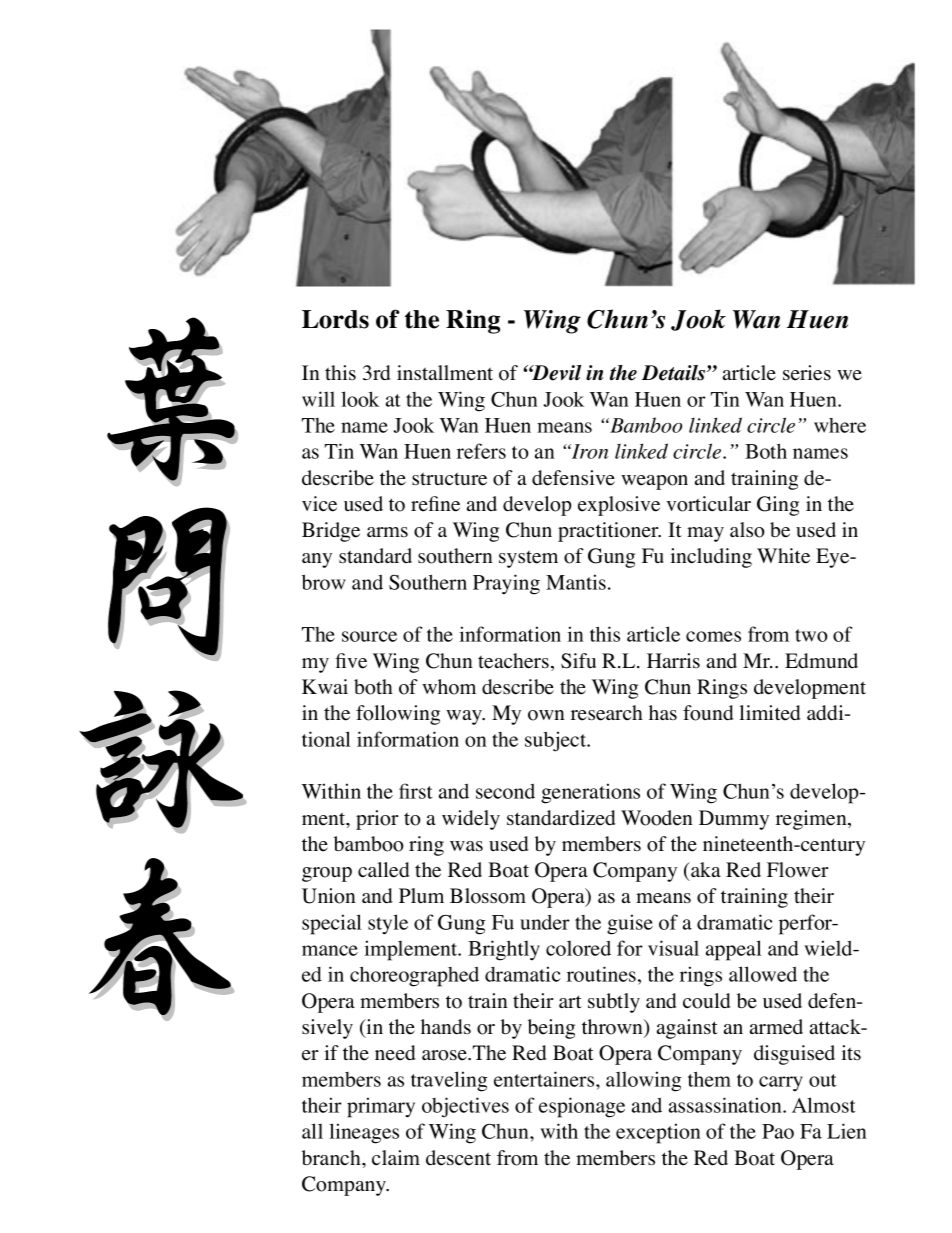 This image has height=1233, width=952. I want to click on style, so click(388, 924).
